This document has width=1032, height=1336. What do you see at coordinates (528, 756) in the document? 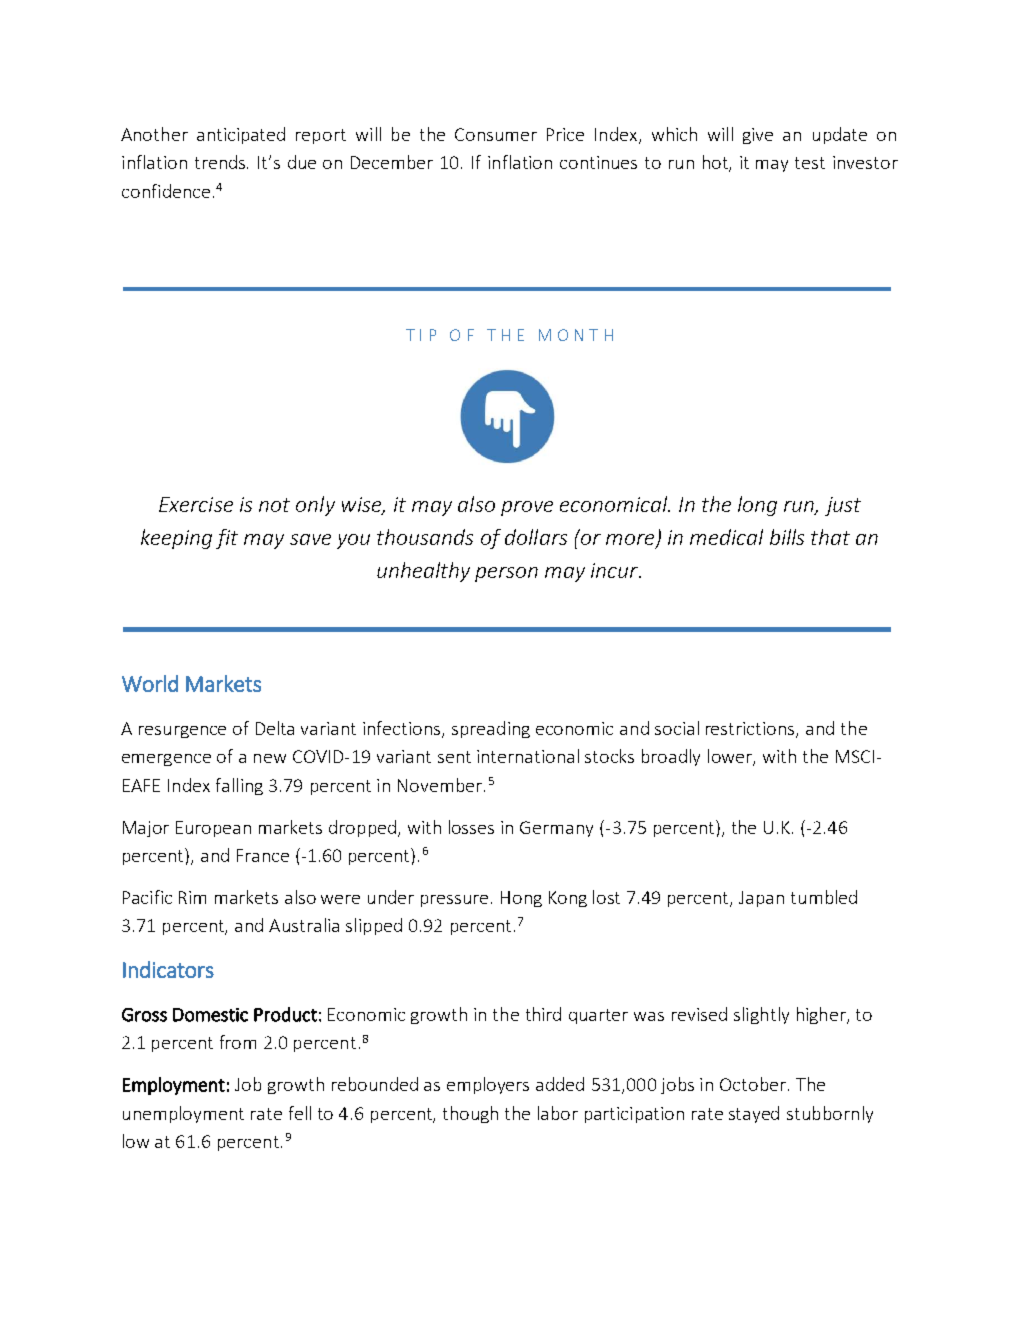
I see `international` at bounding box center [528, 756].
